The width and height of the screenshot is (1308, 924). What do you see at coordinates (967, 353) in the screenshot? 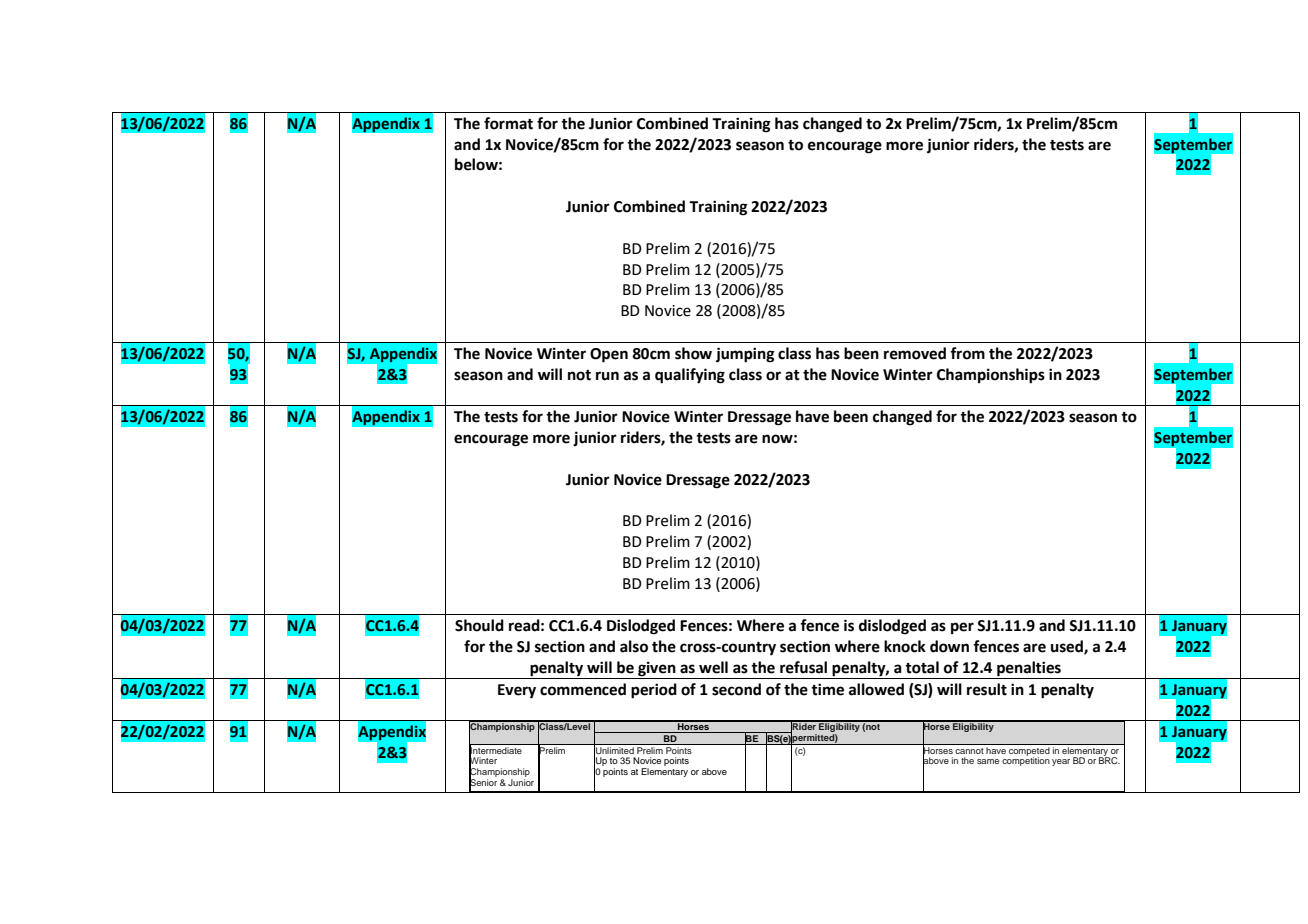
I see `from` at bounding box center [967, 353].
